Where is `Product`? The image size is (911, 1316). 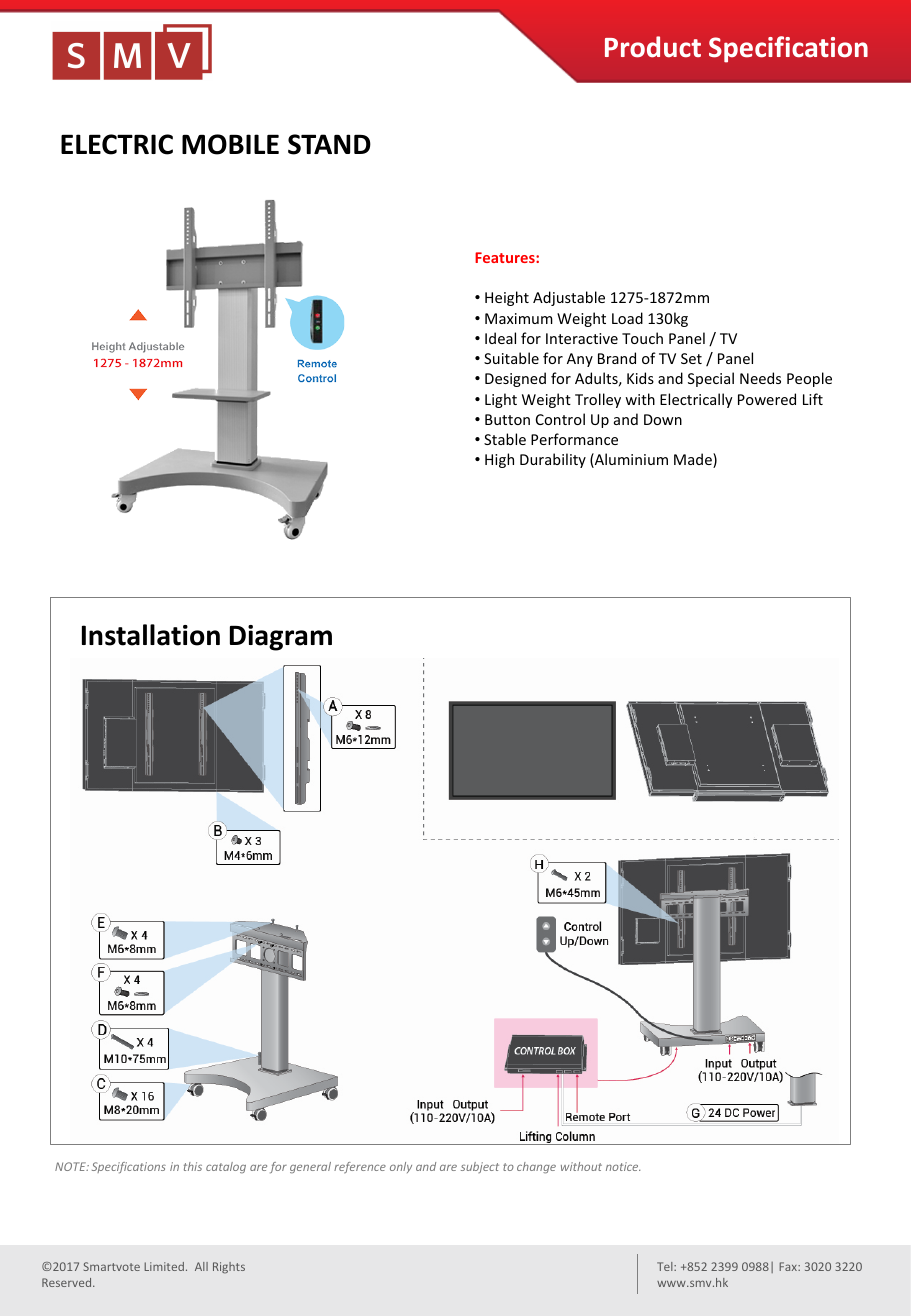 Product is located at coordinates (653, 47).
